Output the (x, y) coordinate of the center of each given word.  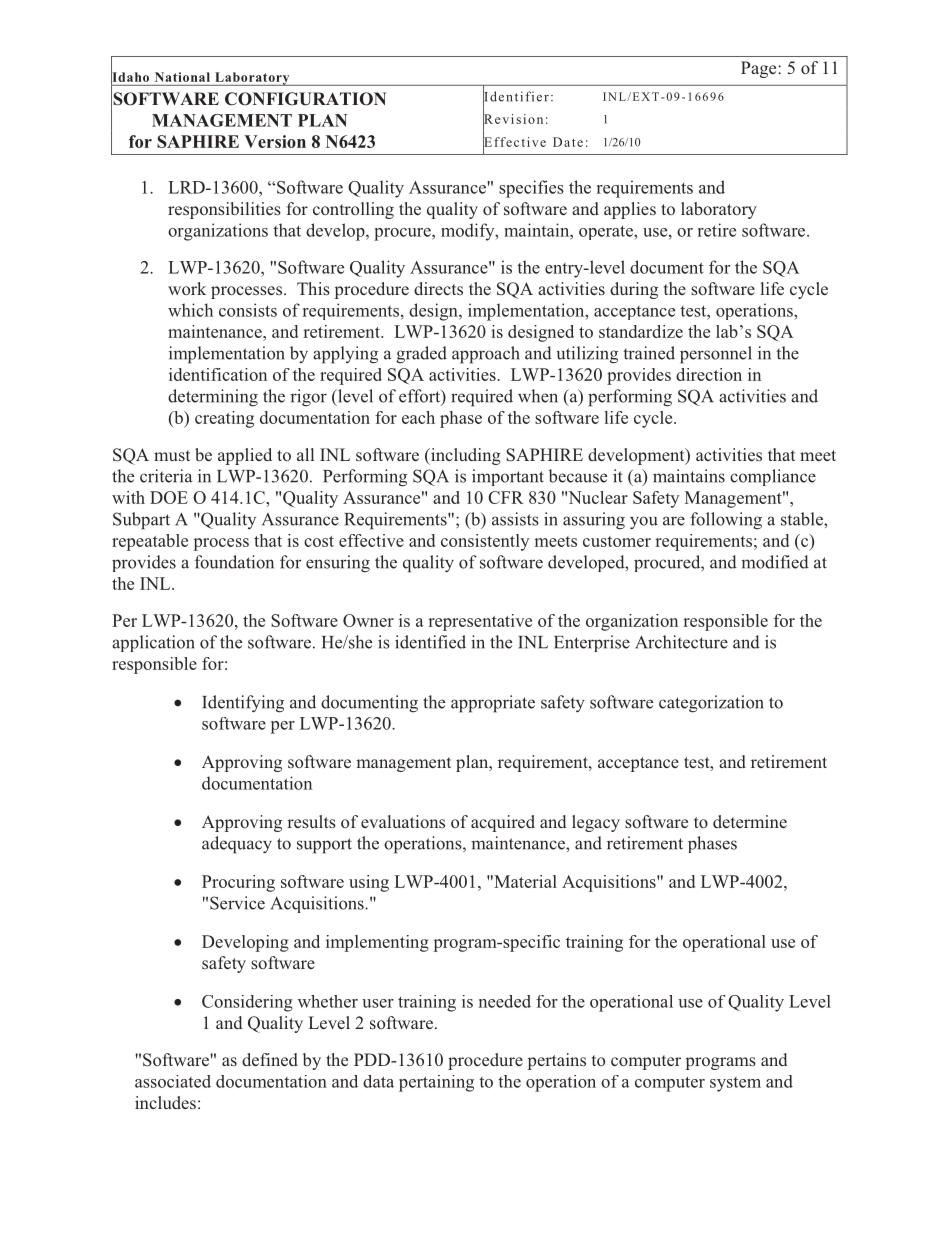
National (182, 77)
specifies (531, 189)
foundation (234, 562)
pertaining (436, 1083)
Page (760, 69)
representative (480, 622)
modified (775, 562)
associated (173, 1081)
